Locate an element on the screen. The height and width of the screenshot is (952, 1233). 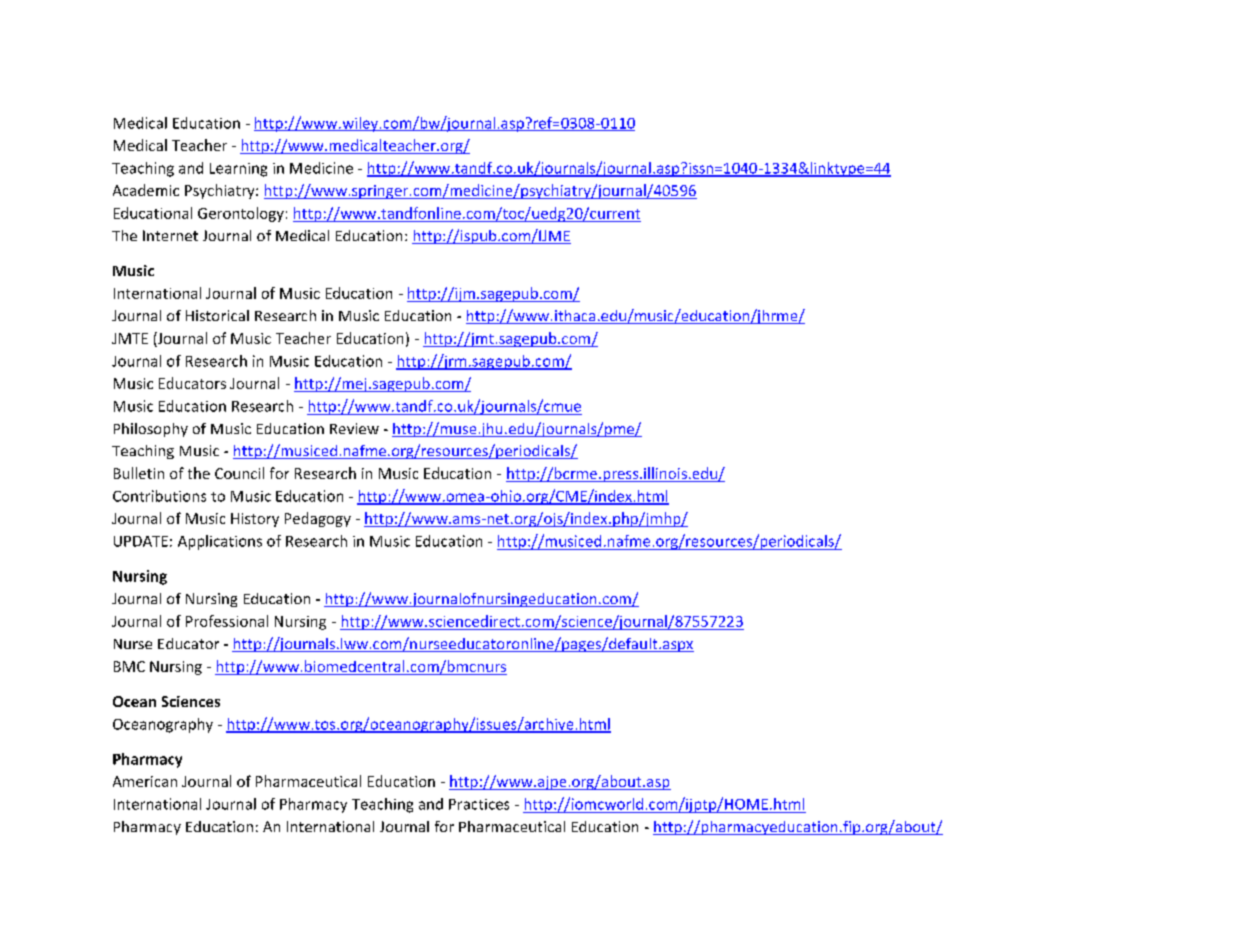
Gerontology is located at coordinates (241, 214).
